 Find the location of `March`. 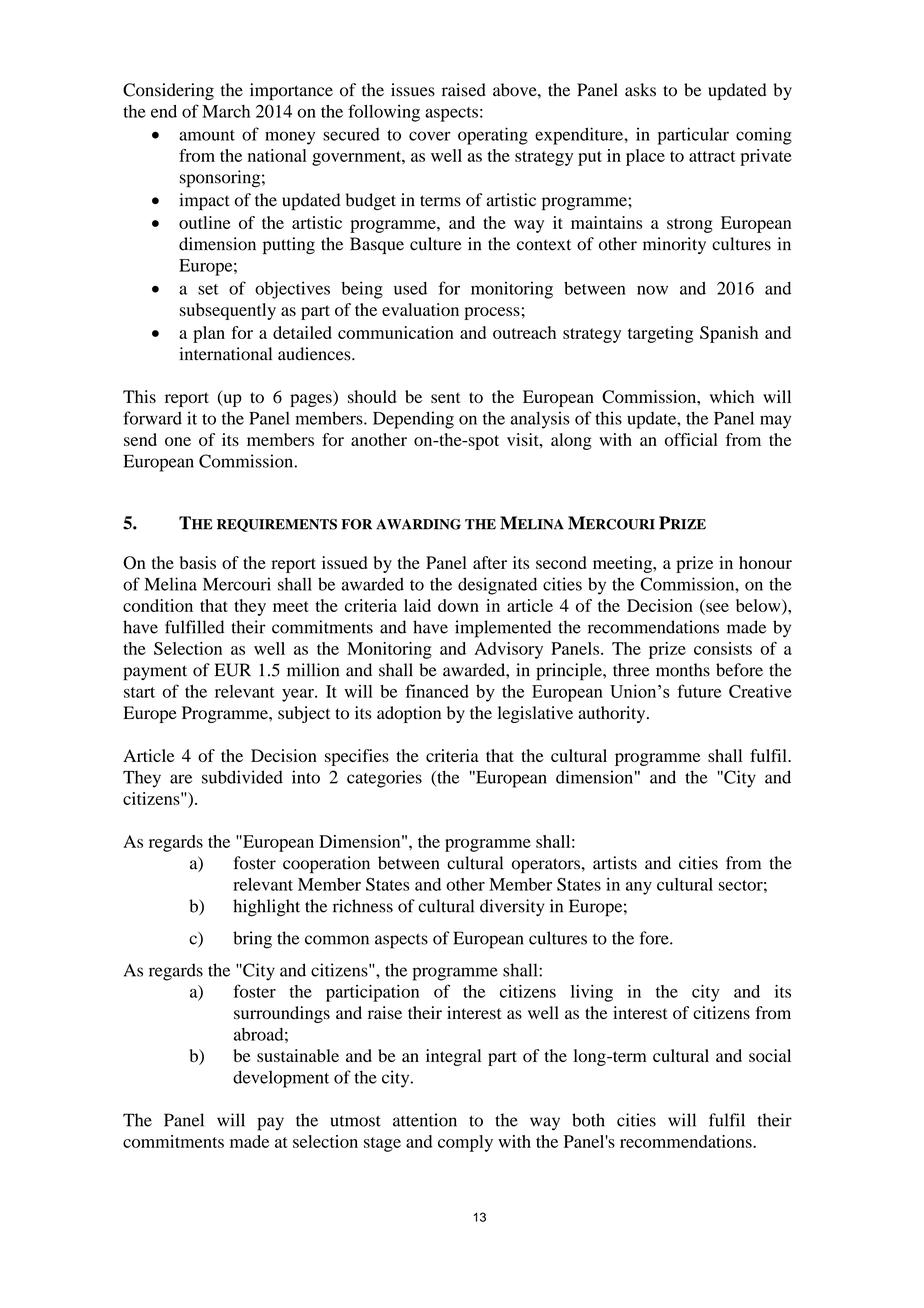

March is located at coordinates (226, 111).
